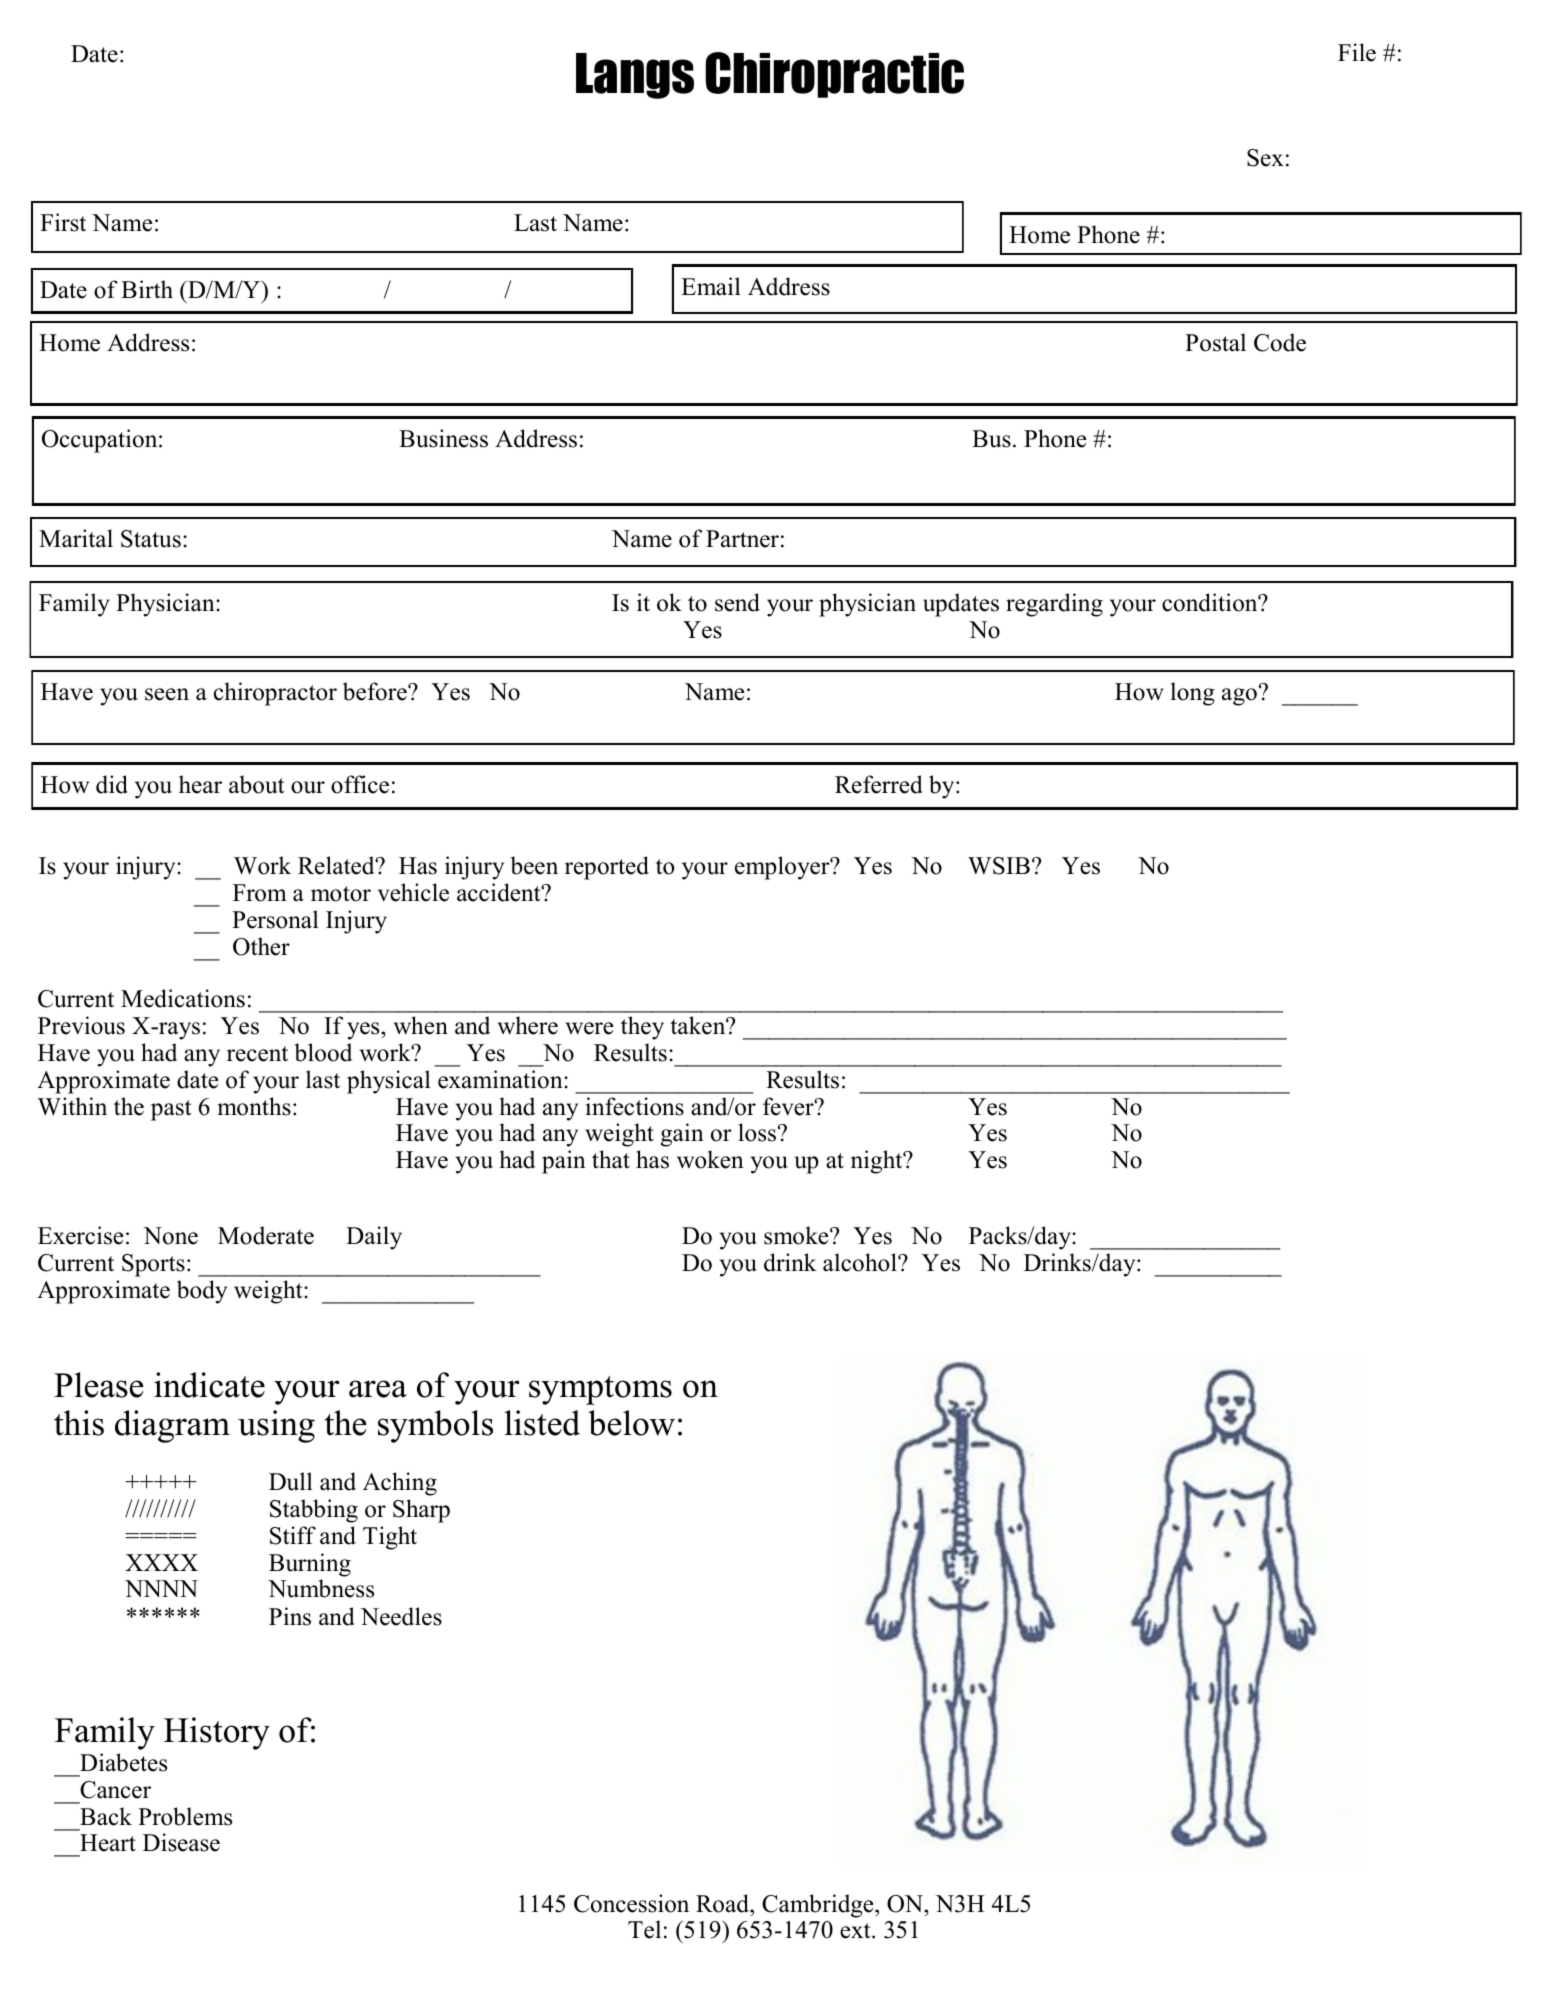 The height and width of the page is (2004, 1549). Describe the element at coordinates (737, 602) in the page. I see `send` at that location.
